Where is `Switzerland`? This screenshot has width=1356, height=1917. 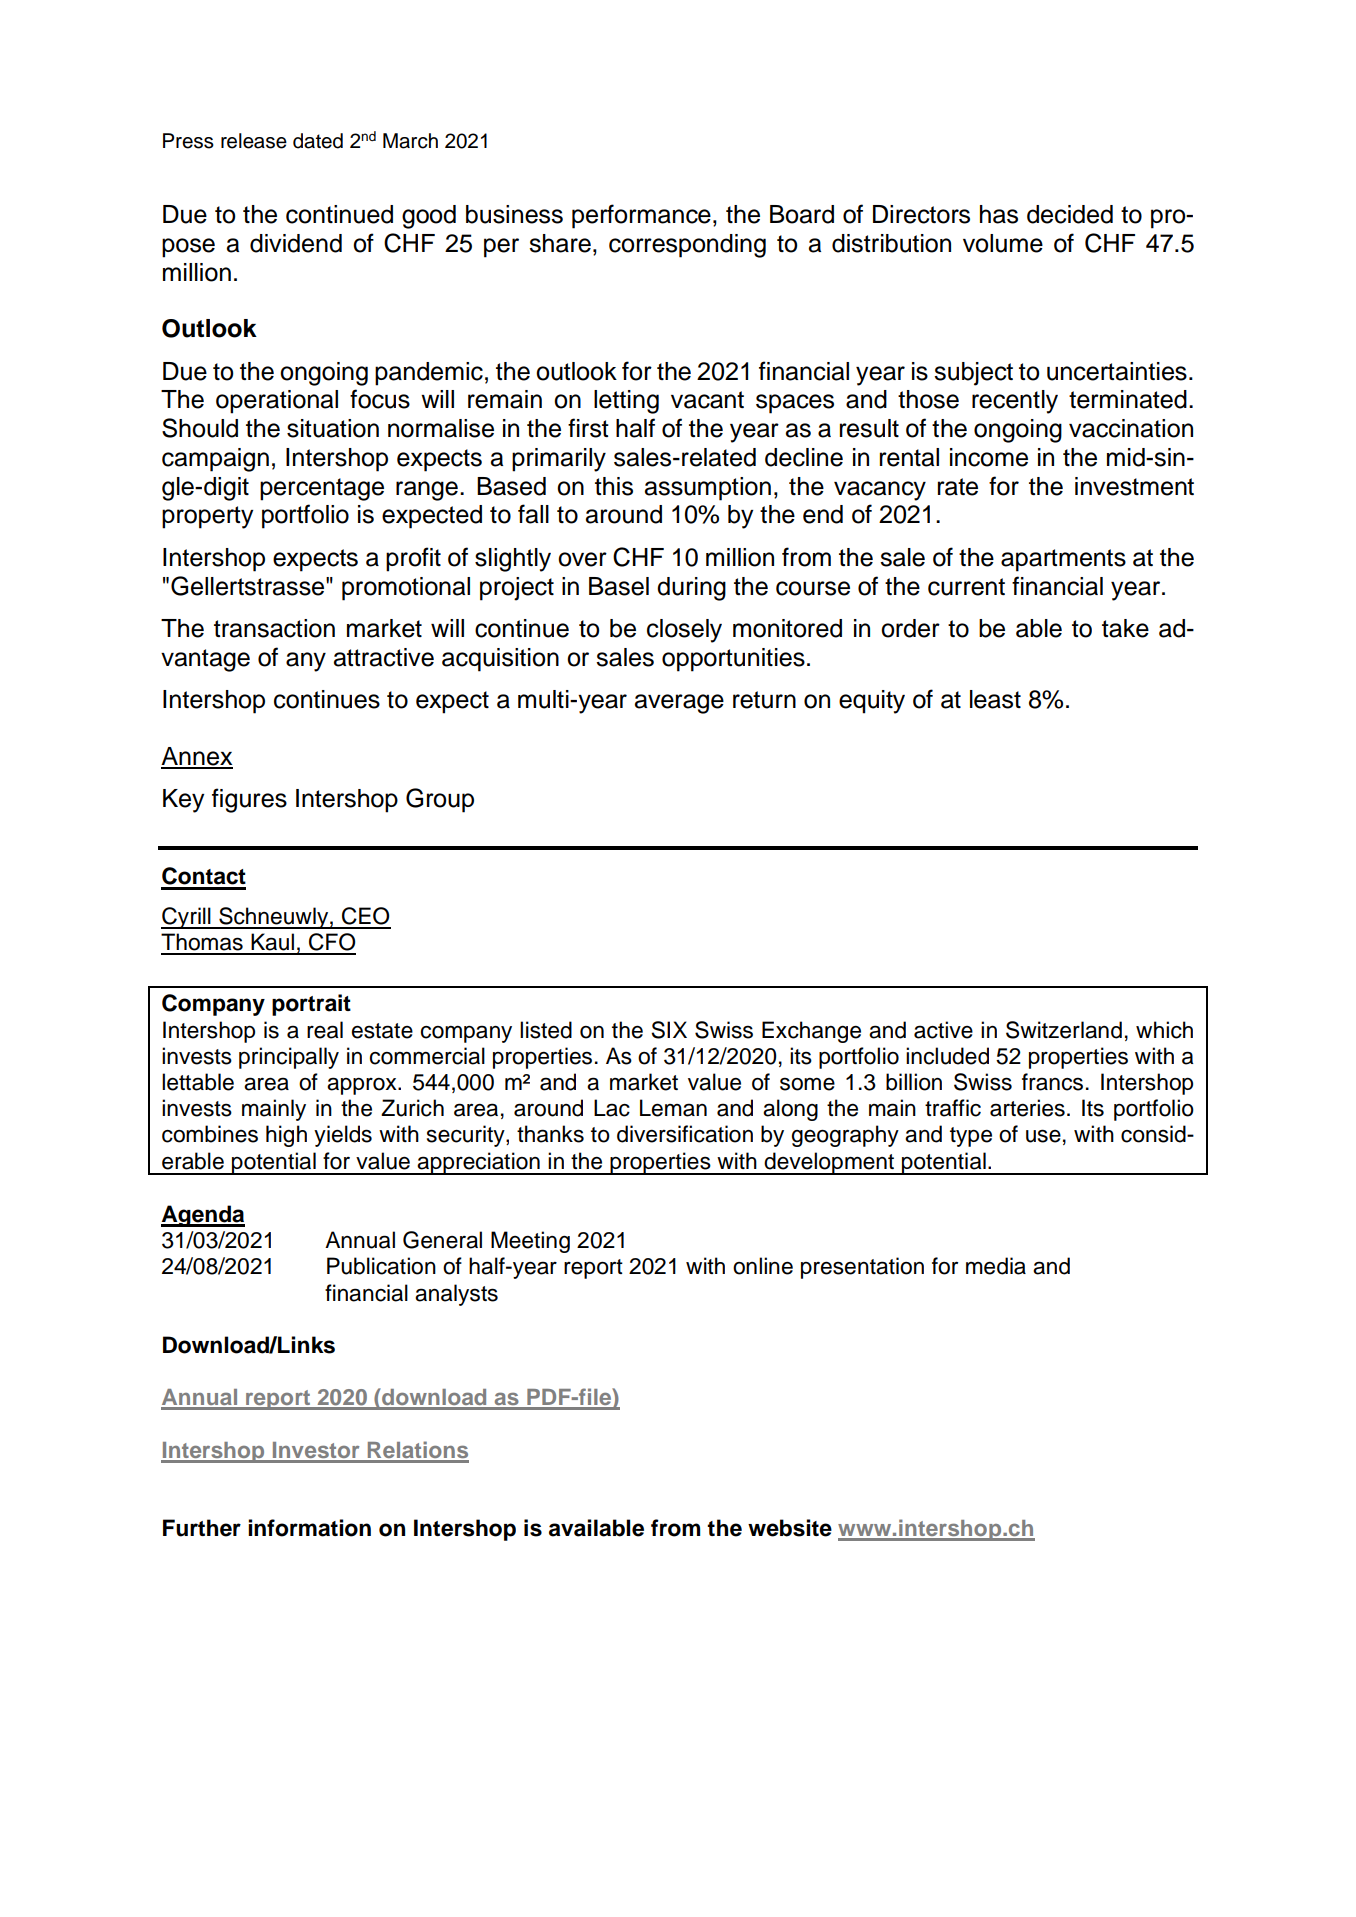
Switzerland is located at coordinates (1064, 1030).
